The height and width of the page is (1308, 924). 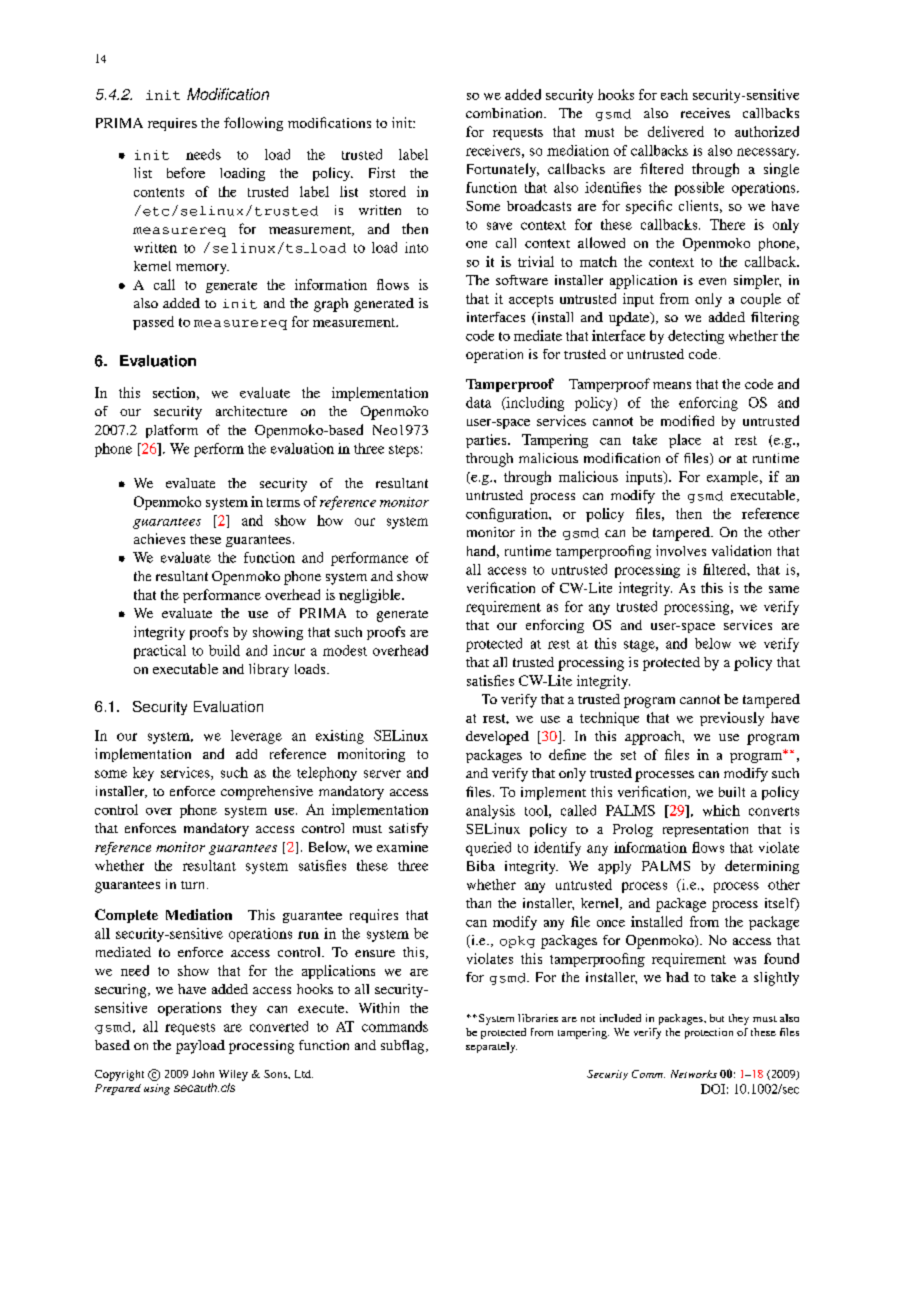 What do you see at coordinates (732, 719) in the page?
I see `previously` at bounding box center [732, 719].
